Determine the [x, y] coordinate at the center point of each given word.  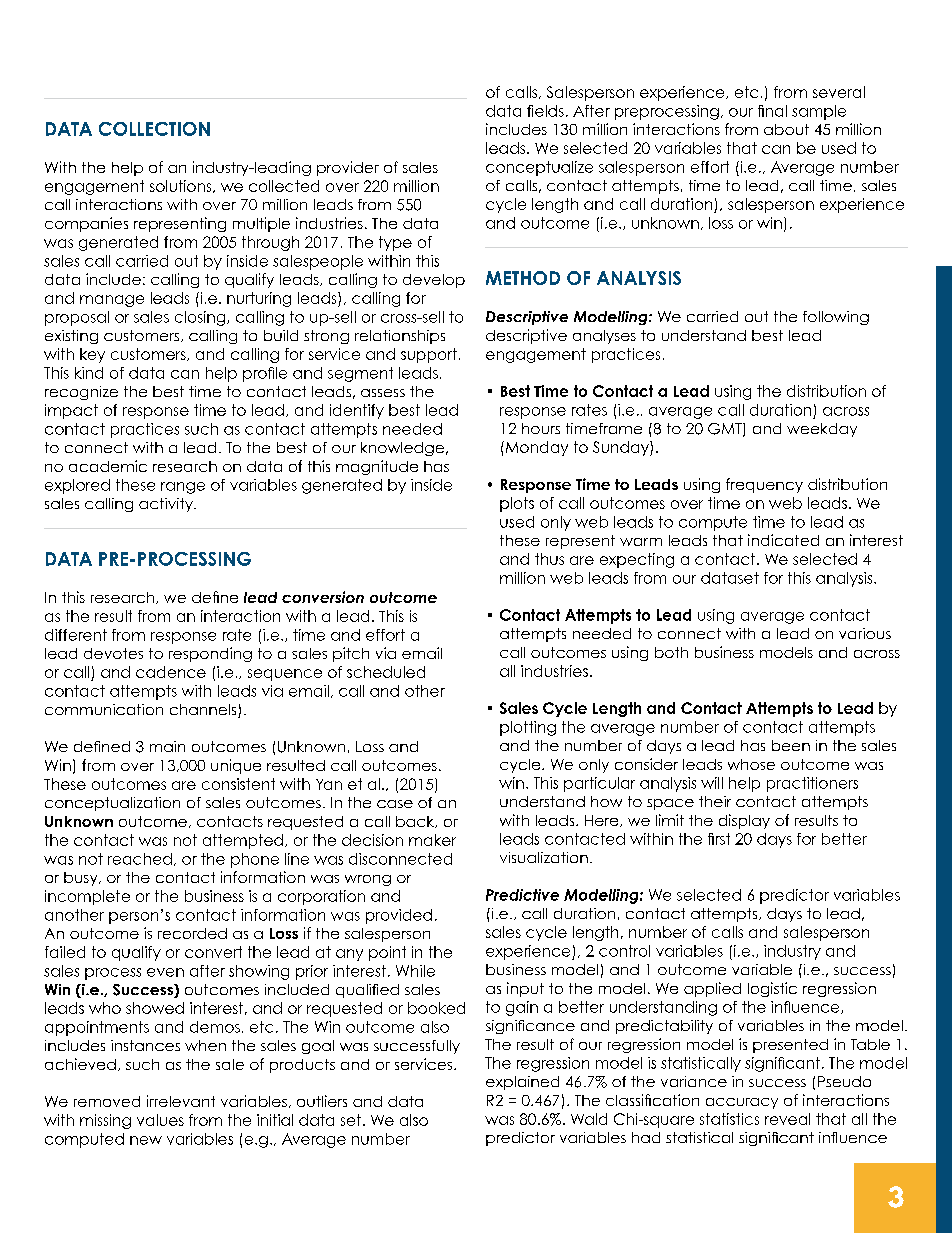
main [167, 746]
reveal [787, 1119]
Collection [154, 129]
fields [545, 111]
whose [751, 764]
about [786, 129]
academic [108, 466]
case [395, 804]
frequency [764, 485]
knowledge [402, 449]
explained [522, 1083]
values [160, 1120]
